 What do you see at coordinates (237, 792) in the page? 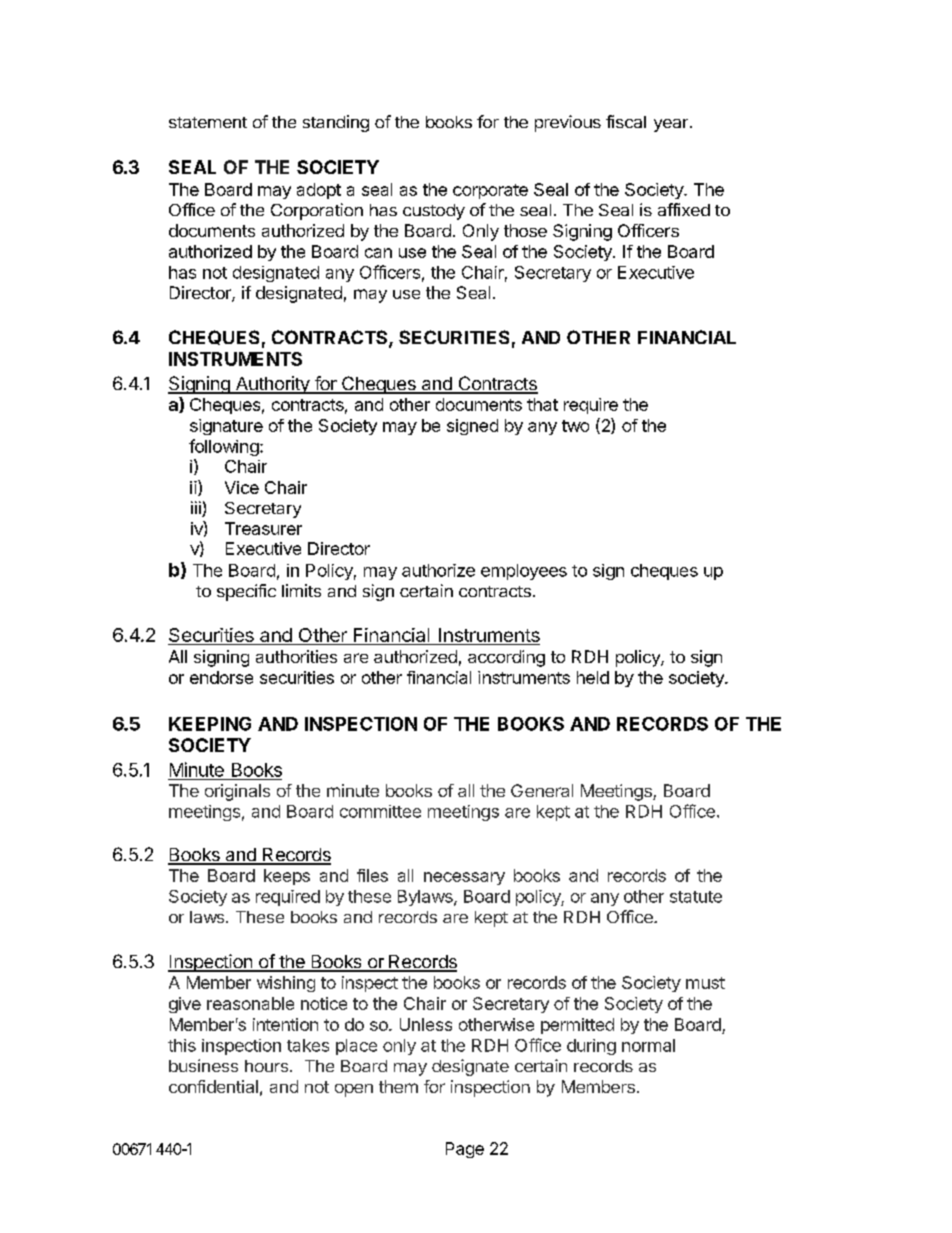
I see `originals` at bounding box center [237, 792].
